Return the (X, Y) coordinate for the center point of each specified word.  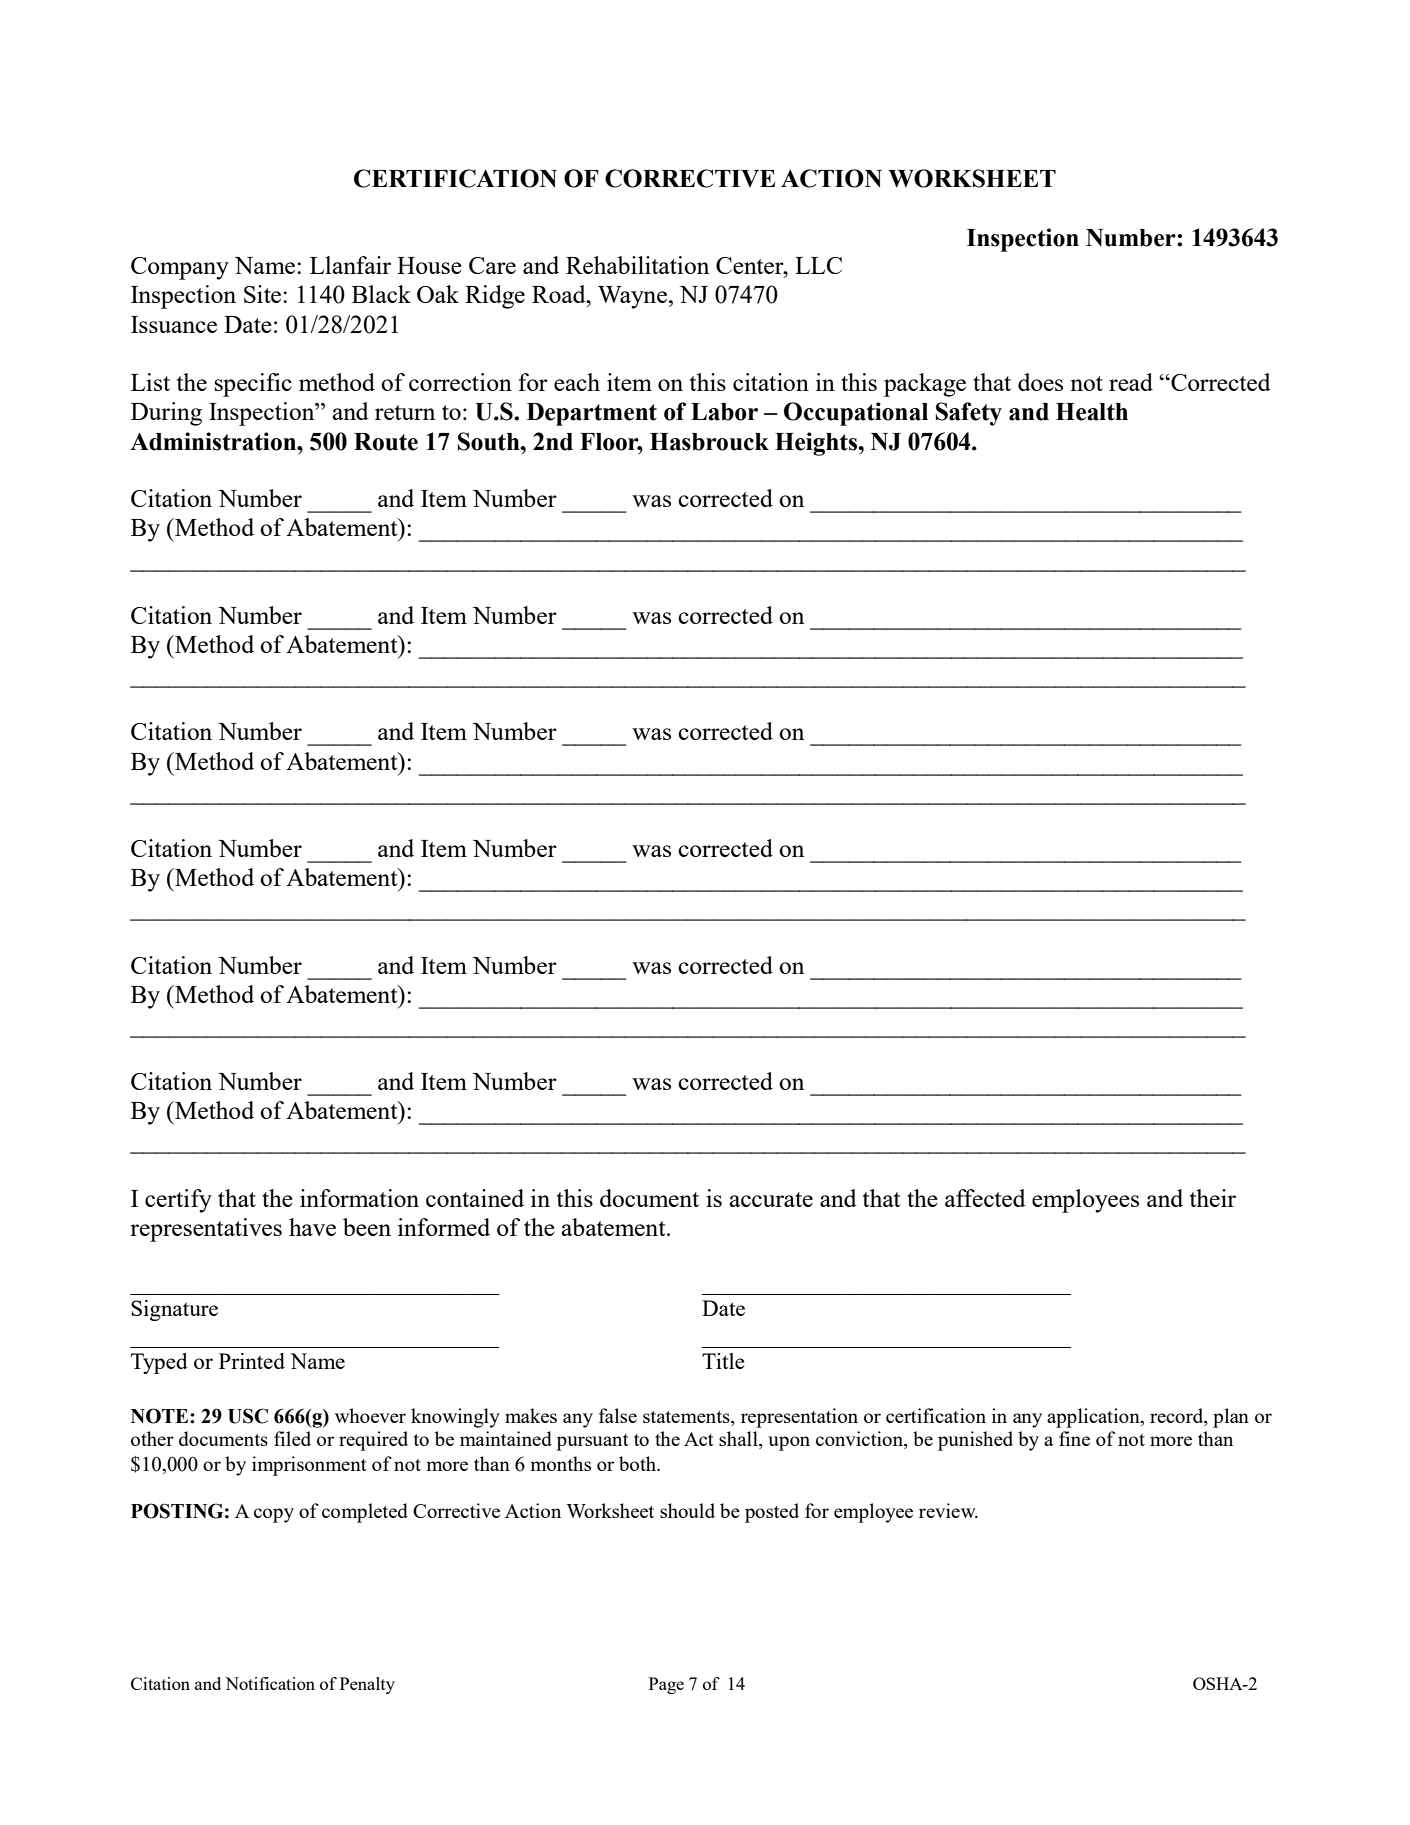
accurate (771, 1199)
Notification (270, 1683)
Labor (724, 412)
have (312, 1227)
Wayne (632, 297)
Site (264, 294)
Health (1092, 412)
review (948, 1510)
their (1213, 1198)
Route (386, 442)
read (1131, 382)
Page (666, 1685)
